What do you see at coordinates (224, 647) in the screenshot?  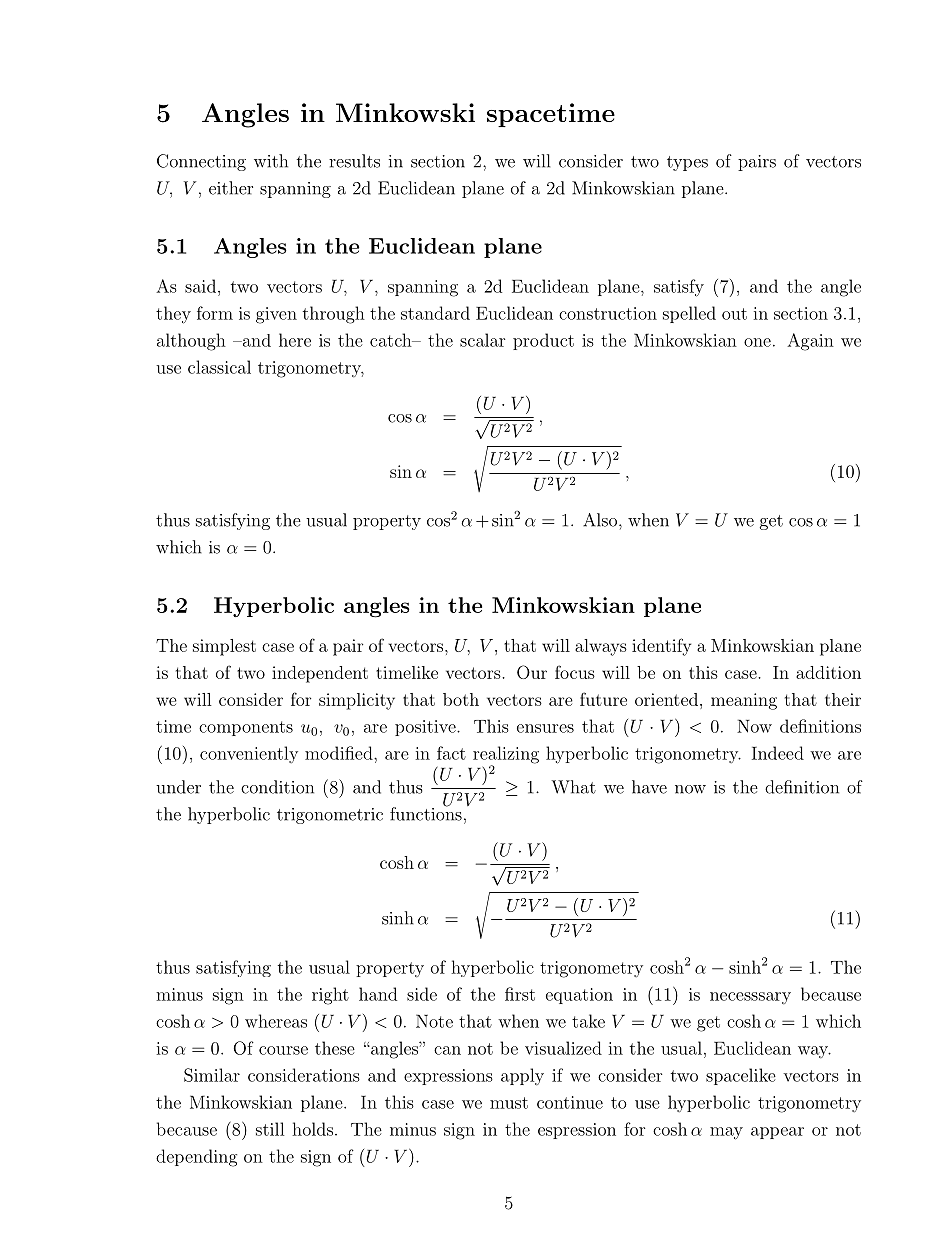 I see `simplest` at bounding box center [224, 647].
